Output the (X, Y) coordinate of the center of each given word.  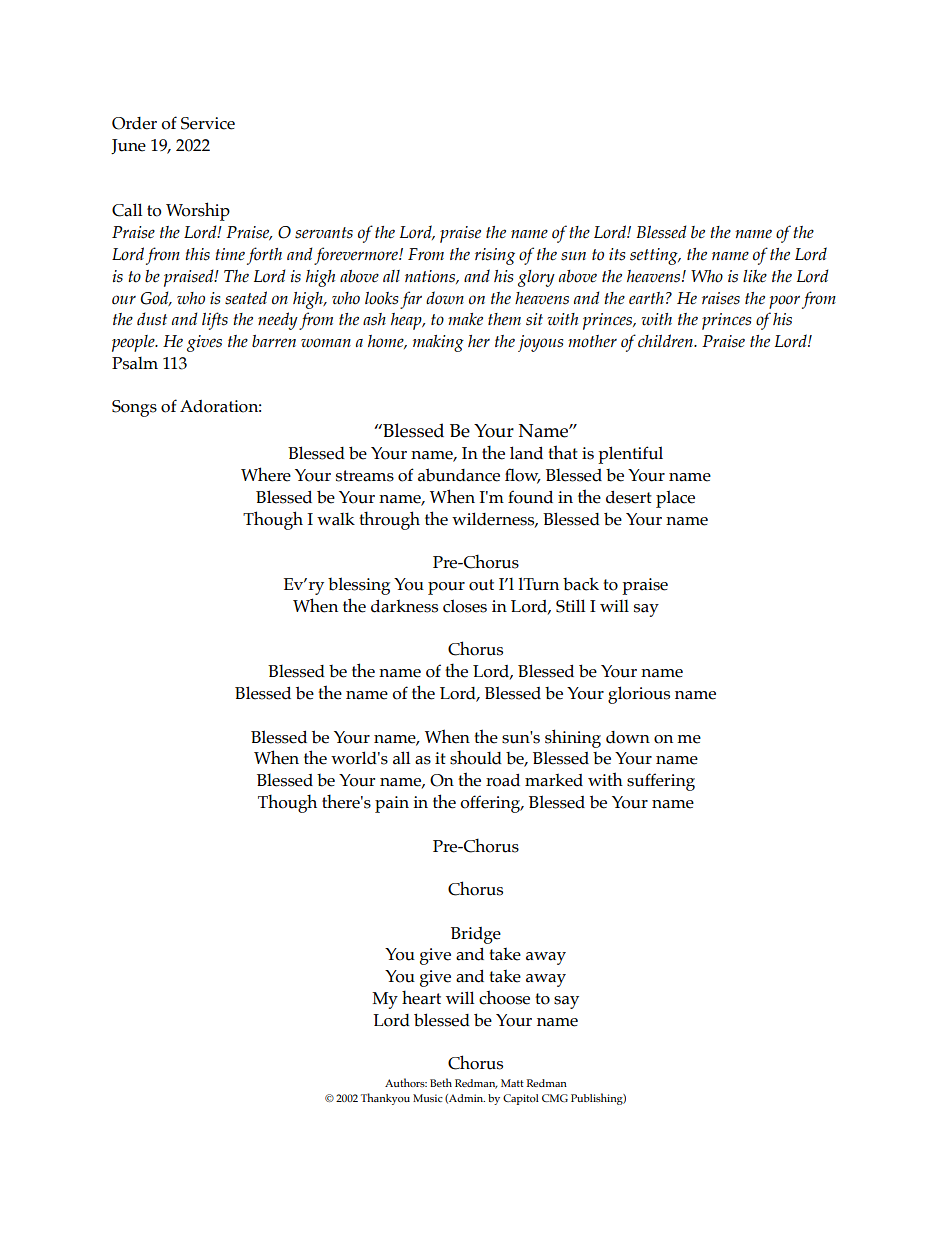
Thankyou (385, 1099)
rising (495, 256)
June (128, 146)
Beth (441, 1082)
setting (655, 256)
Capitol (521, 1099)
